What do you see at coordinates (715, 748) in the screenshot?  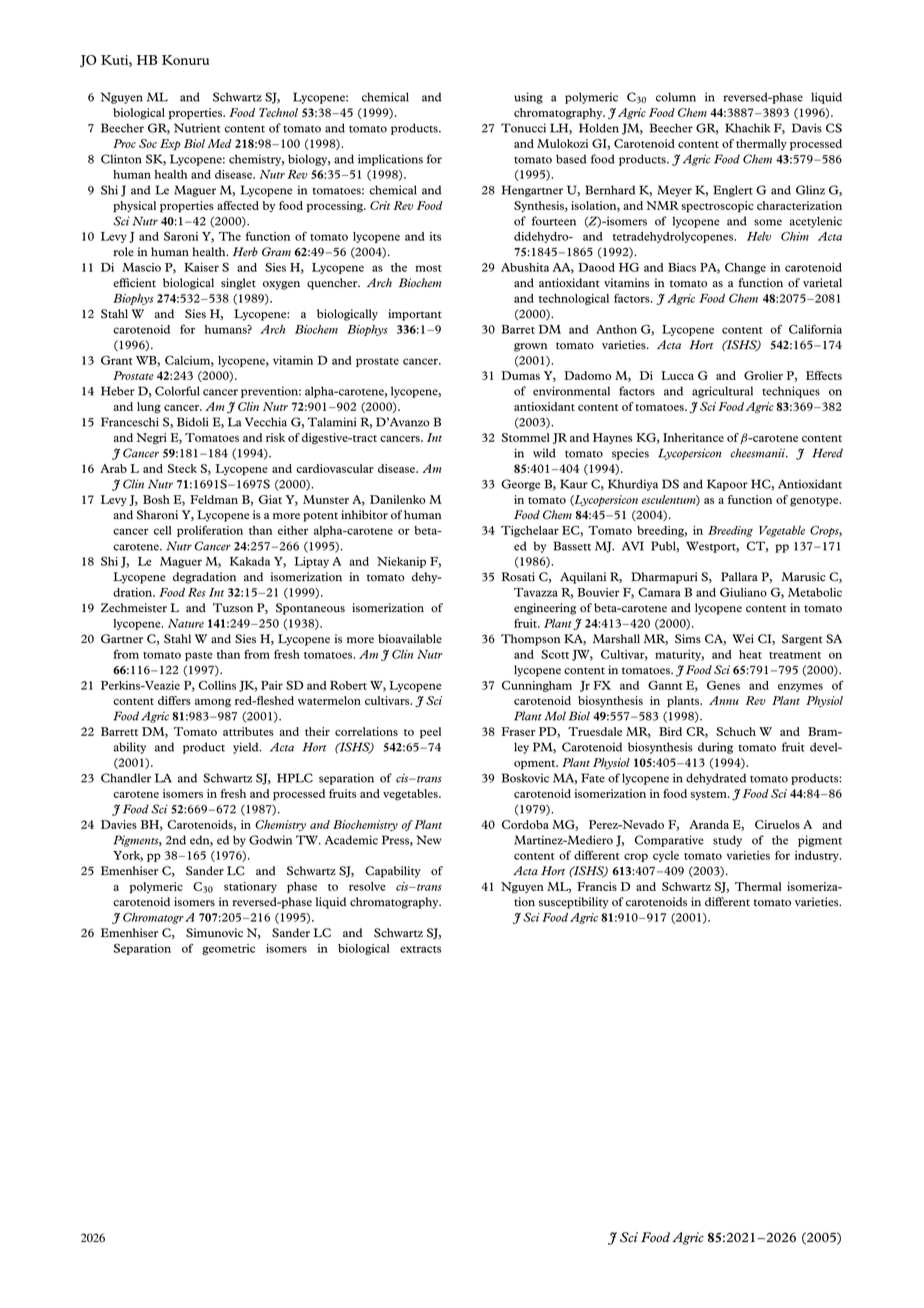 I see `during` at bounding box center [715, 748].
